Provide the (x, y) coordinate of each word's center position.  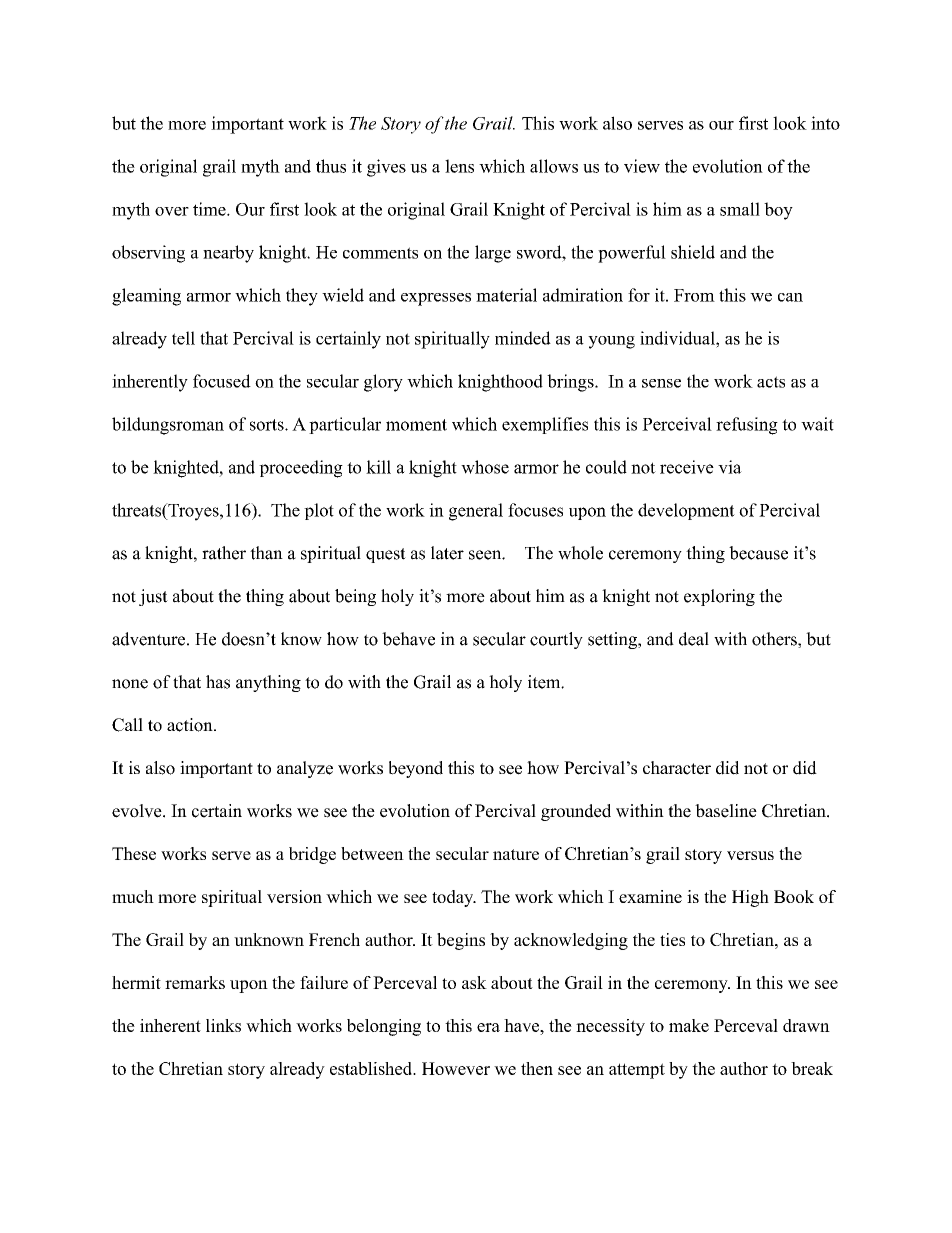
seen (486, 555)
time (210, 209)
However (456, 1068)
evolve (138, 811)
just (153, 597)
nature (516, 854)
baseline (726, 811)
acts (771, 382)
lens (459, 166)
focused (222, 381)
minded (523, 338)
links (223, 1025)
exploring (719, 597)
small (740, 209)
